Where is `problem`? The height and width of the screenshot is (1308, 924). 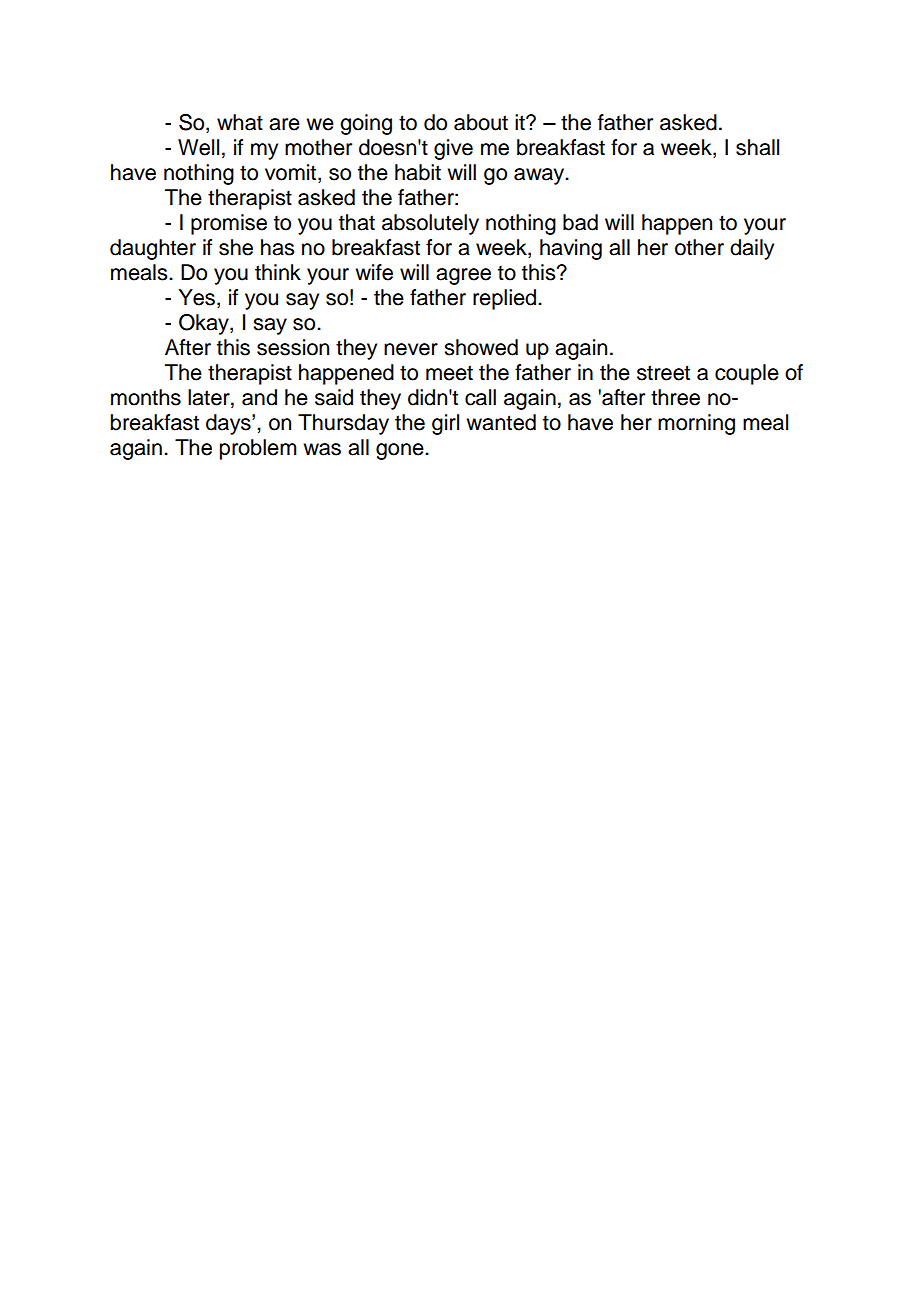
problem is located at coordinates (258, 449).
